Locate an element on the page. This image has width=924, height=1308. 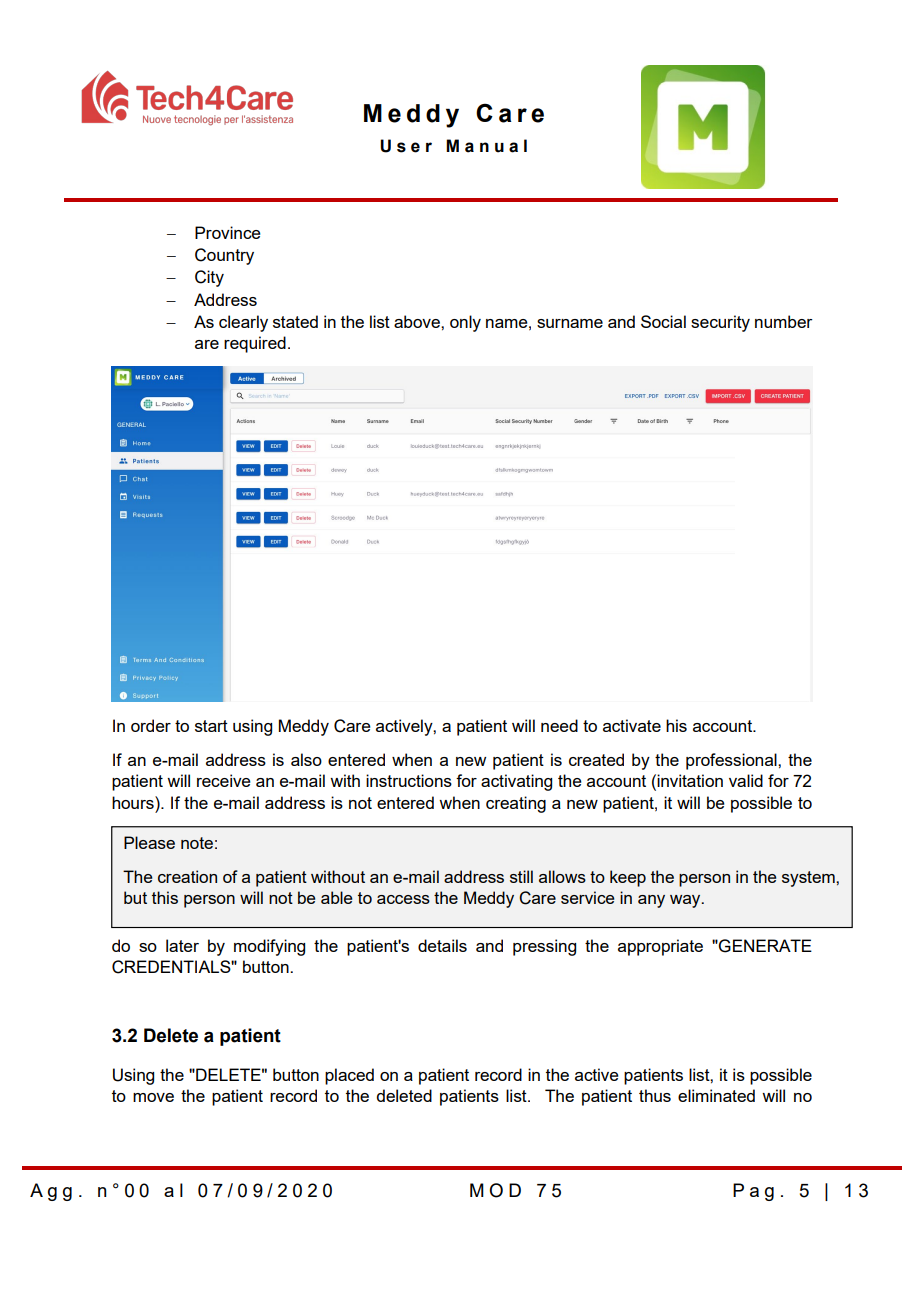
Pag is located at coordinates (753, 1192).
